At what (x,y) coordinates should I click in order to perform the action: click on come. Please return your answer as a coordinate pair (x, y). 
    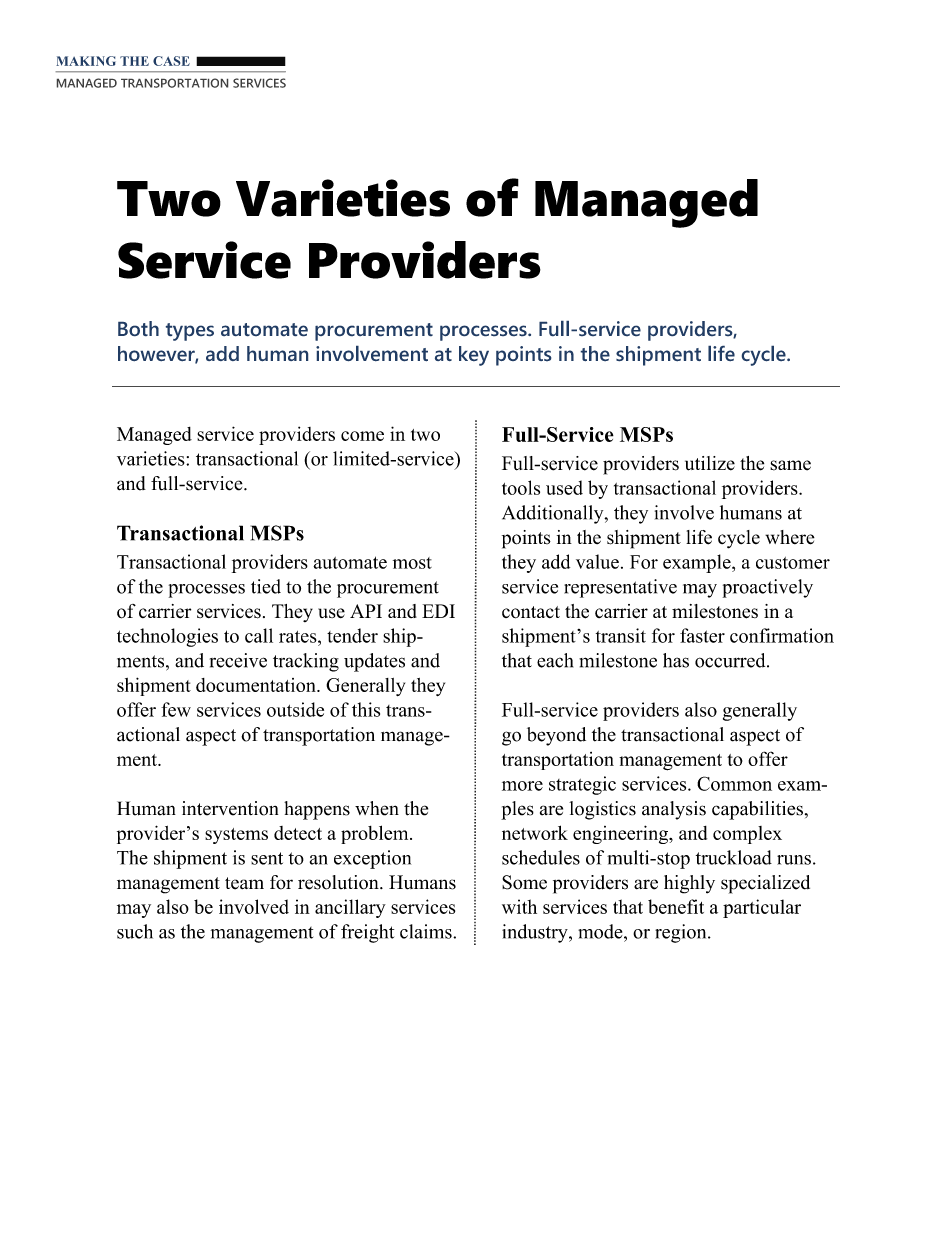
    Looking at the image, I should click on (362, 436).
